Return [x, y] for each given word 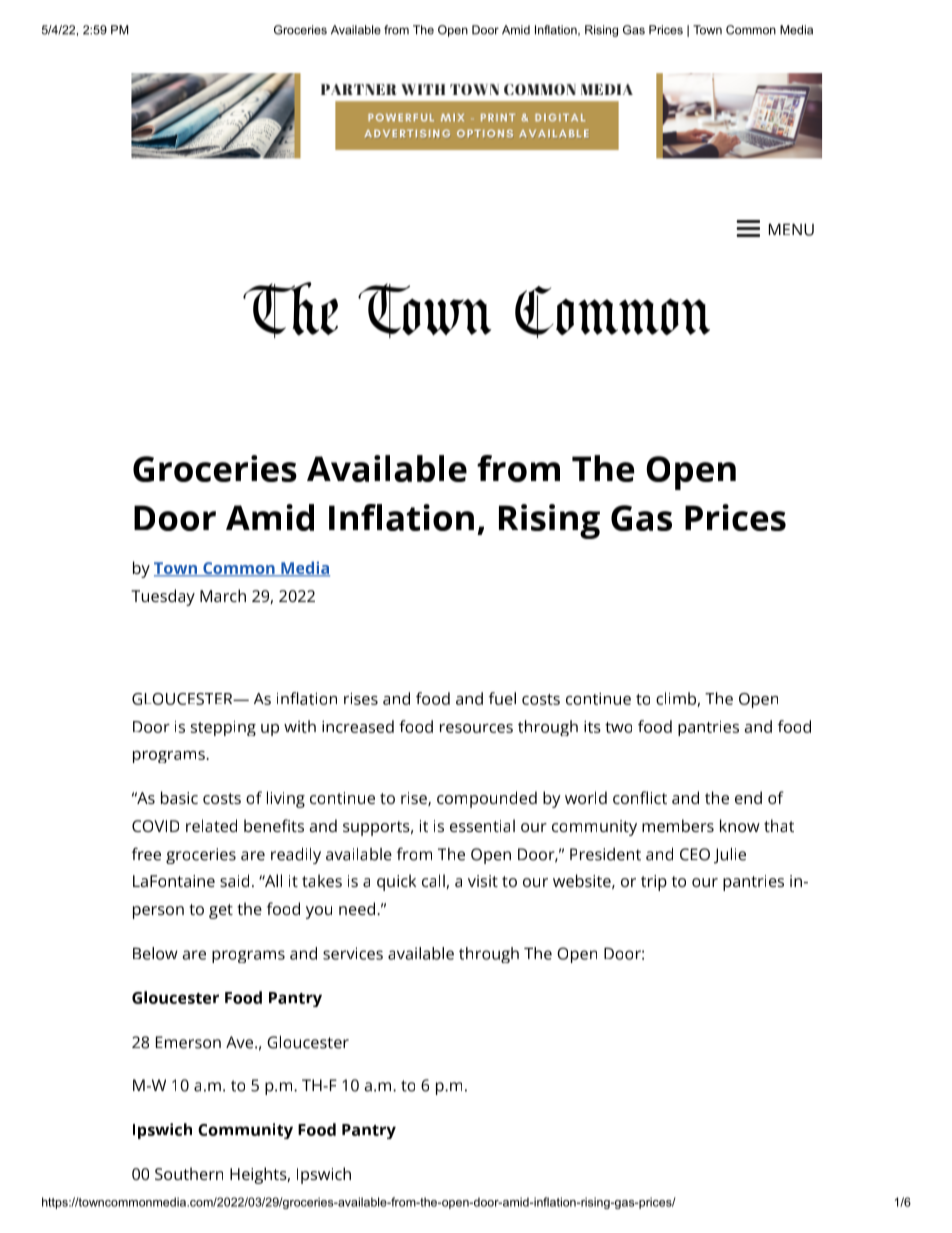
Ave [241, 1042]
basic [179, 797]
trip [654, 883]
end [748, 797]
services [353, 953]
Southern [189, 1173]
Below [155, 953]
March [223, 595]
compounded [487, 799]
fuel [502, 698]
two [618, 727]
